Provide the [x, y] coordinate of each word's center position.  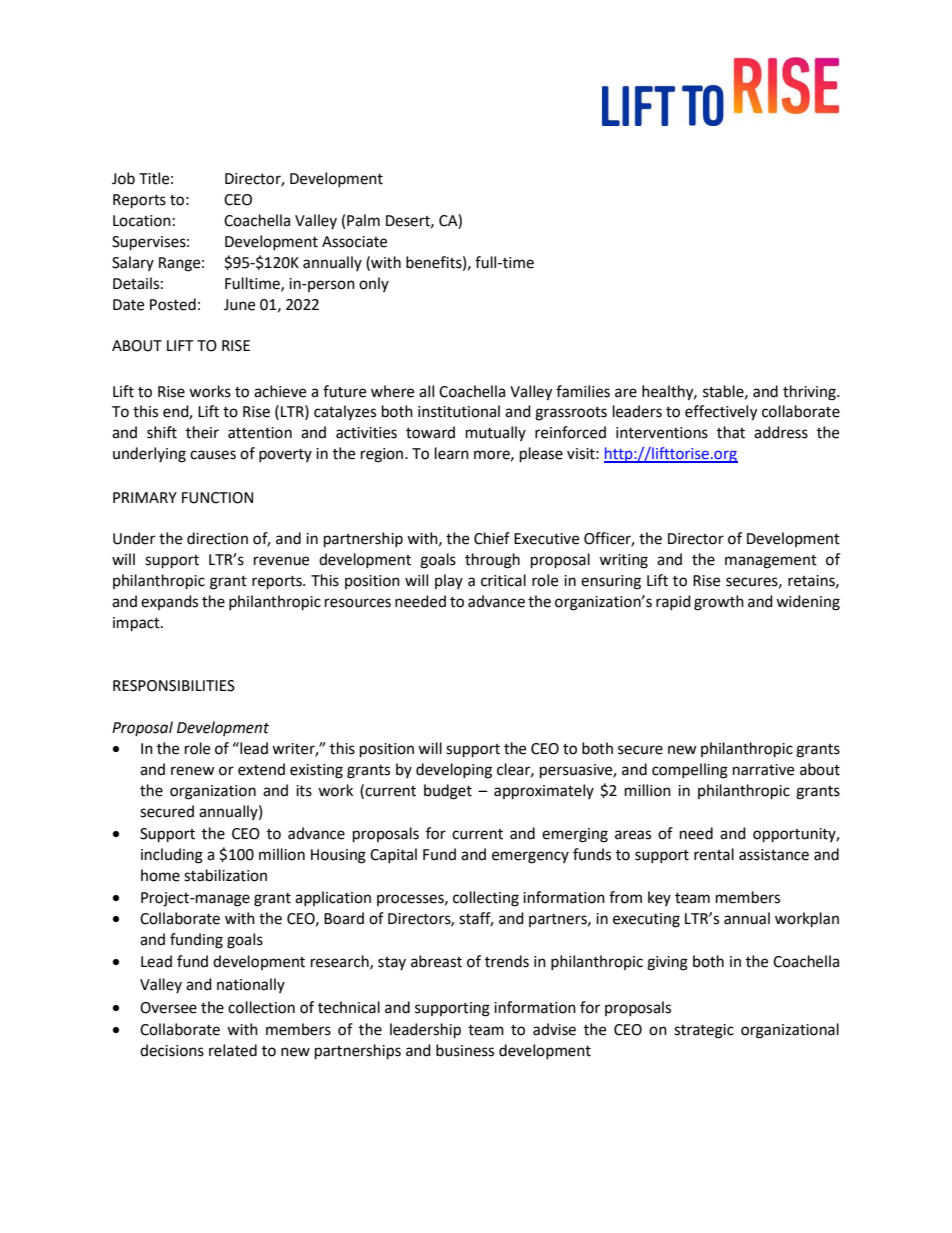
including [172, 856]
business [465, 1050]
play [449, 581]
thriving [810, 393]
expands [169, 602]
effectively [721, 413]
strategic [704, 1031]
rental [714, 854]
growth [719, 603]
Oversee [168, 1008]
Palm [363, 220]
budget [448, 792]
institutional [459, 411]
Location [142, 221]
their [202, 432]
